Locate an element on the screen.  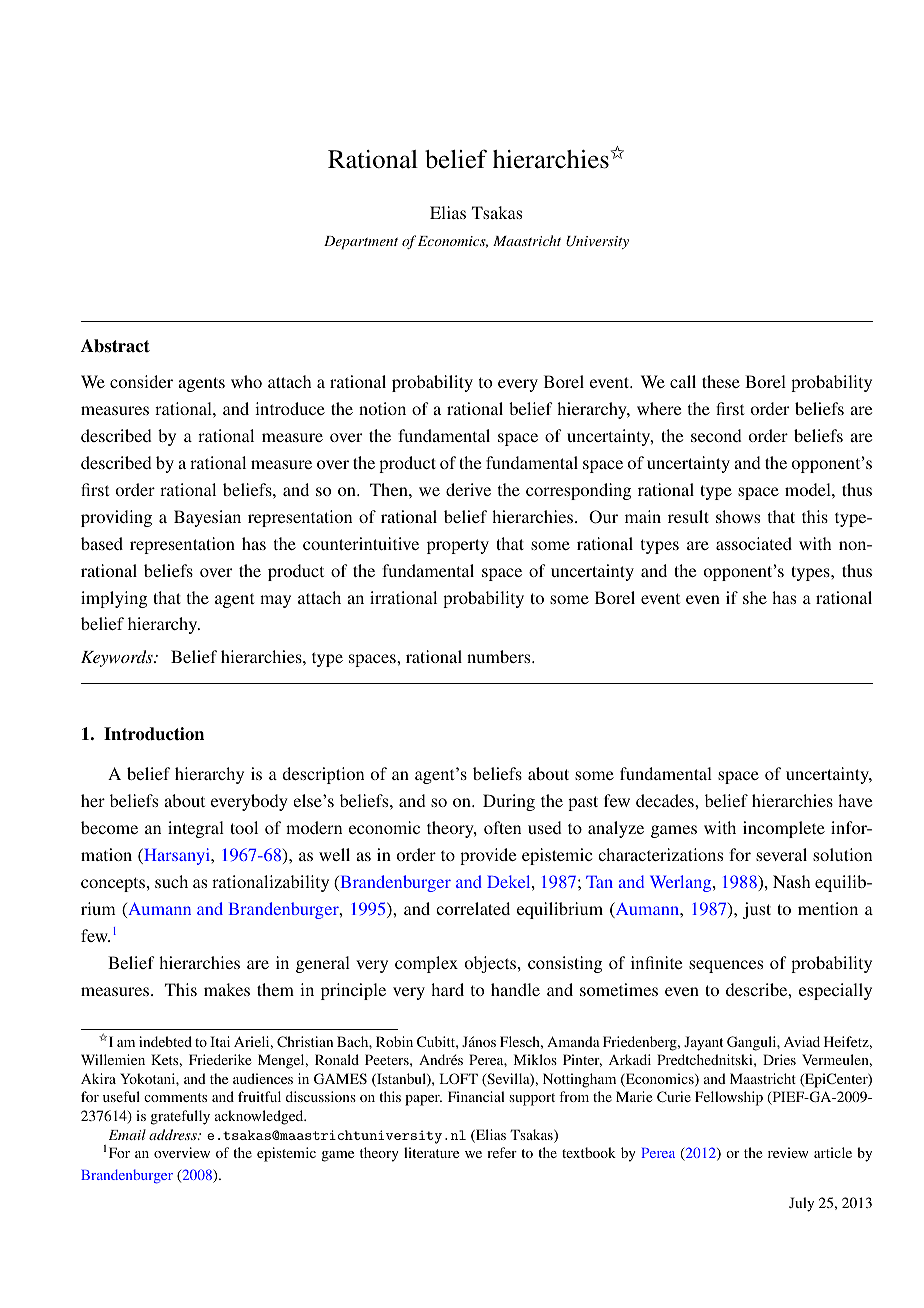
numbers is located at coordinates (500, 656).
